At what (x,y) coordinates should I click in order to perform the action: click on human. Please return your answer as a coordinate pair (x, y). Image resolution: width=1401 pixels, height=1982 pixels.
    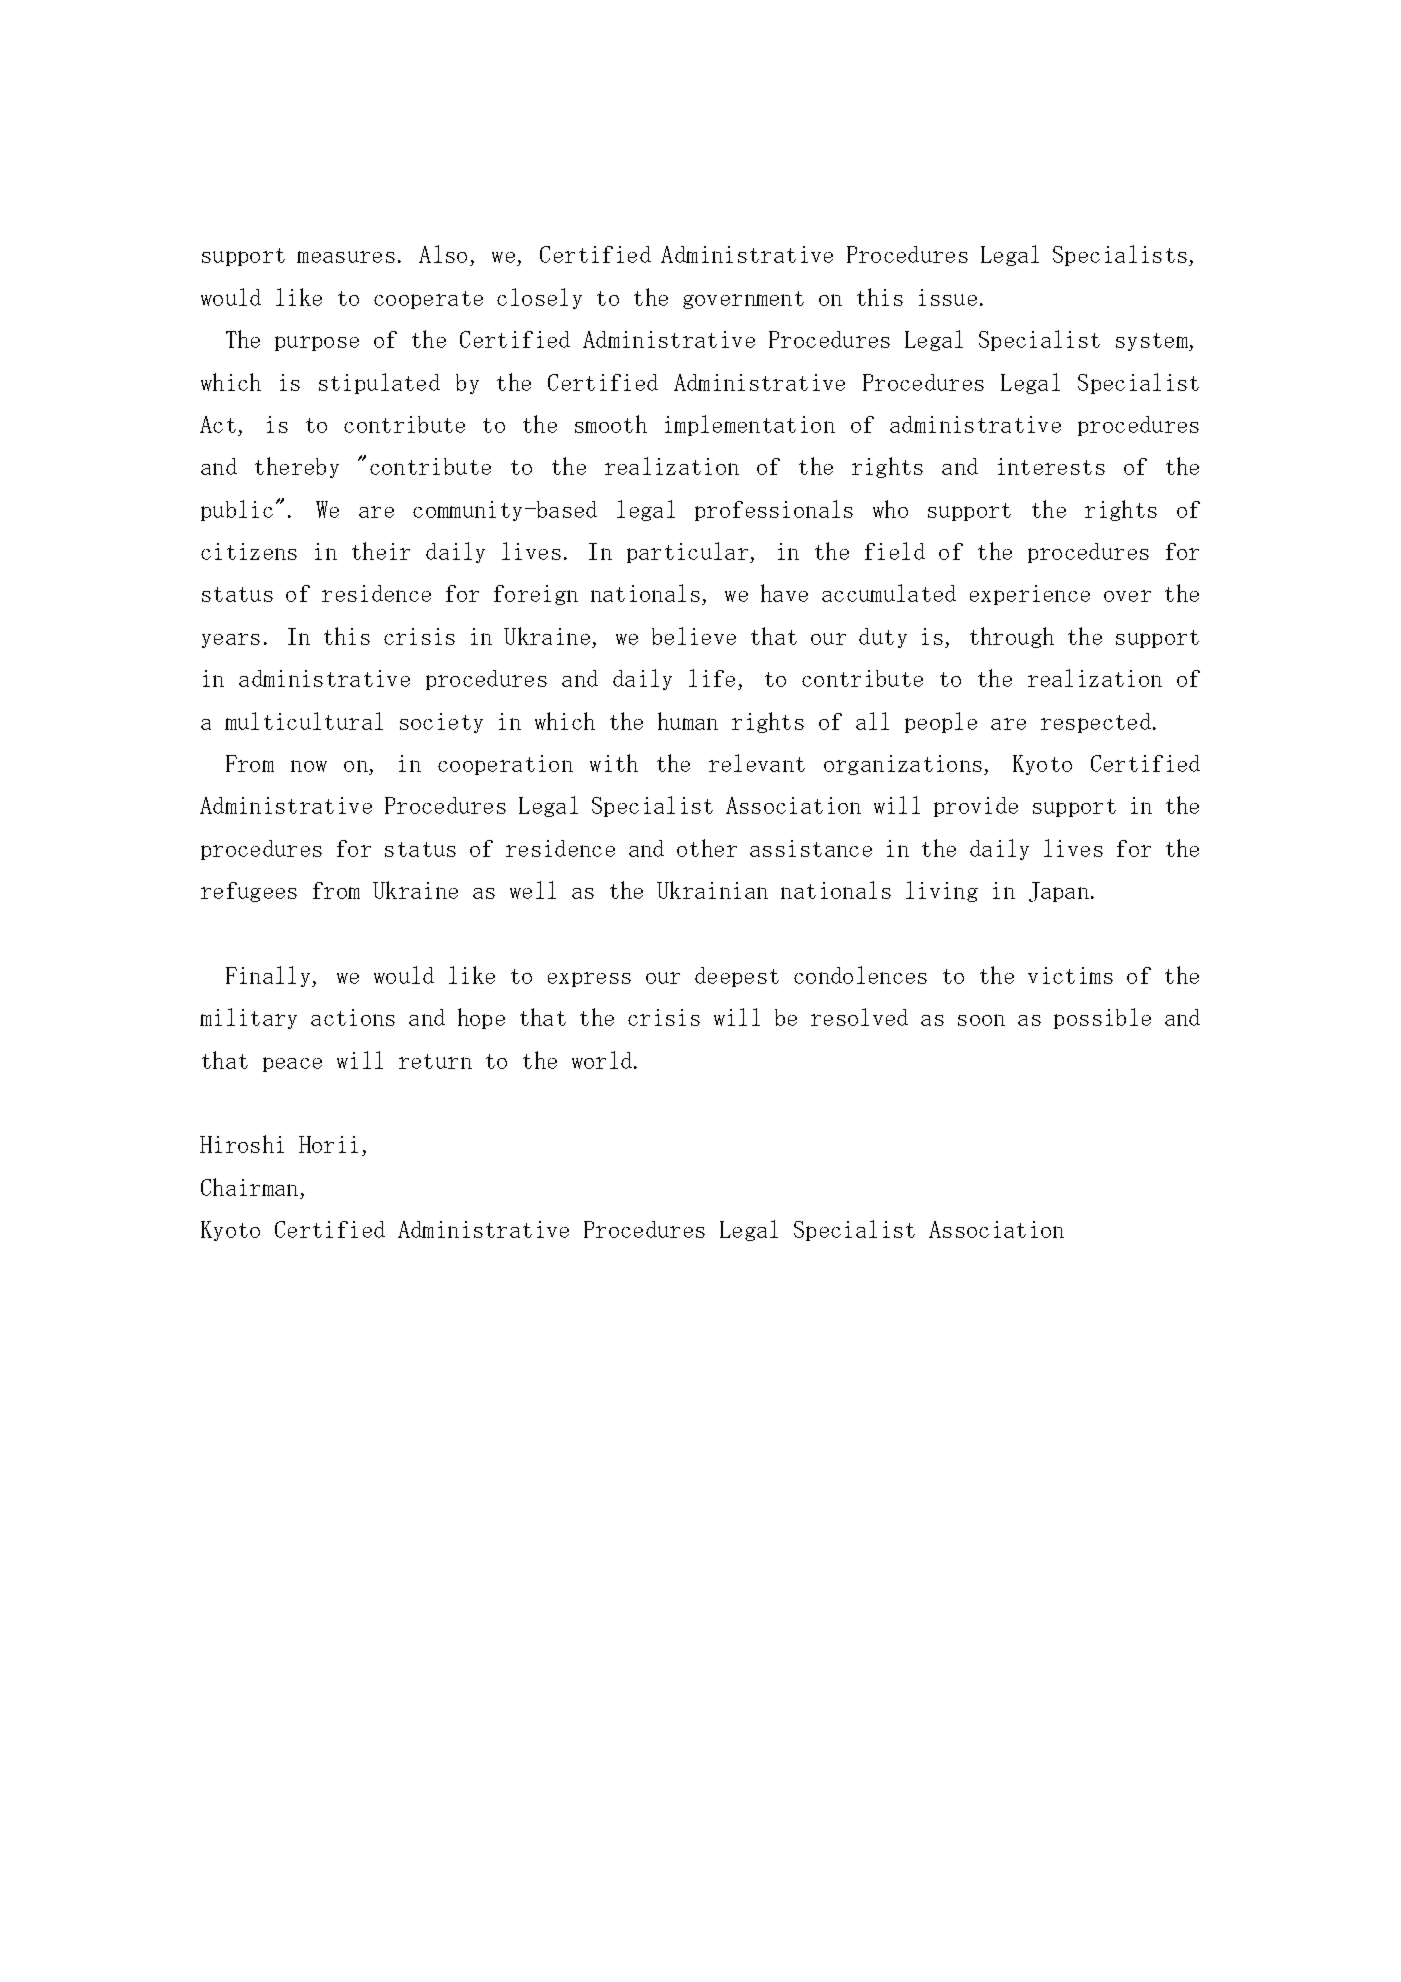
    Looking at the image, I should click on (688, 721).
